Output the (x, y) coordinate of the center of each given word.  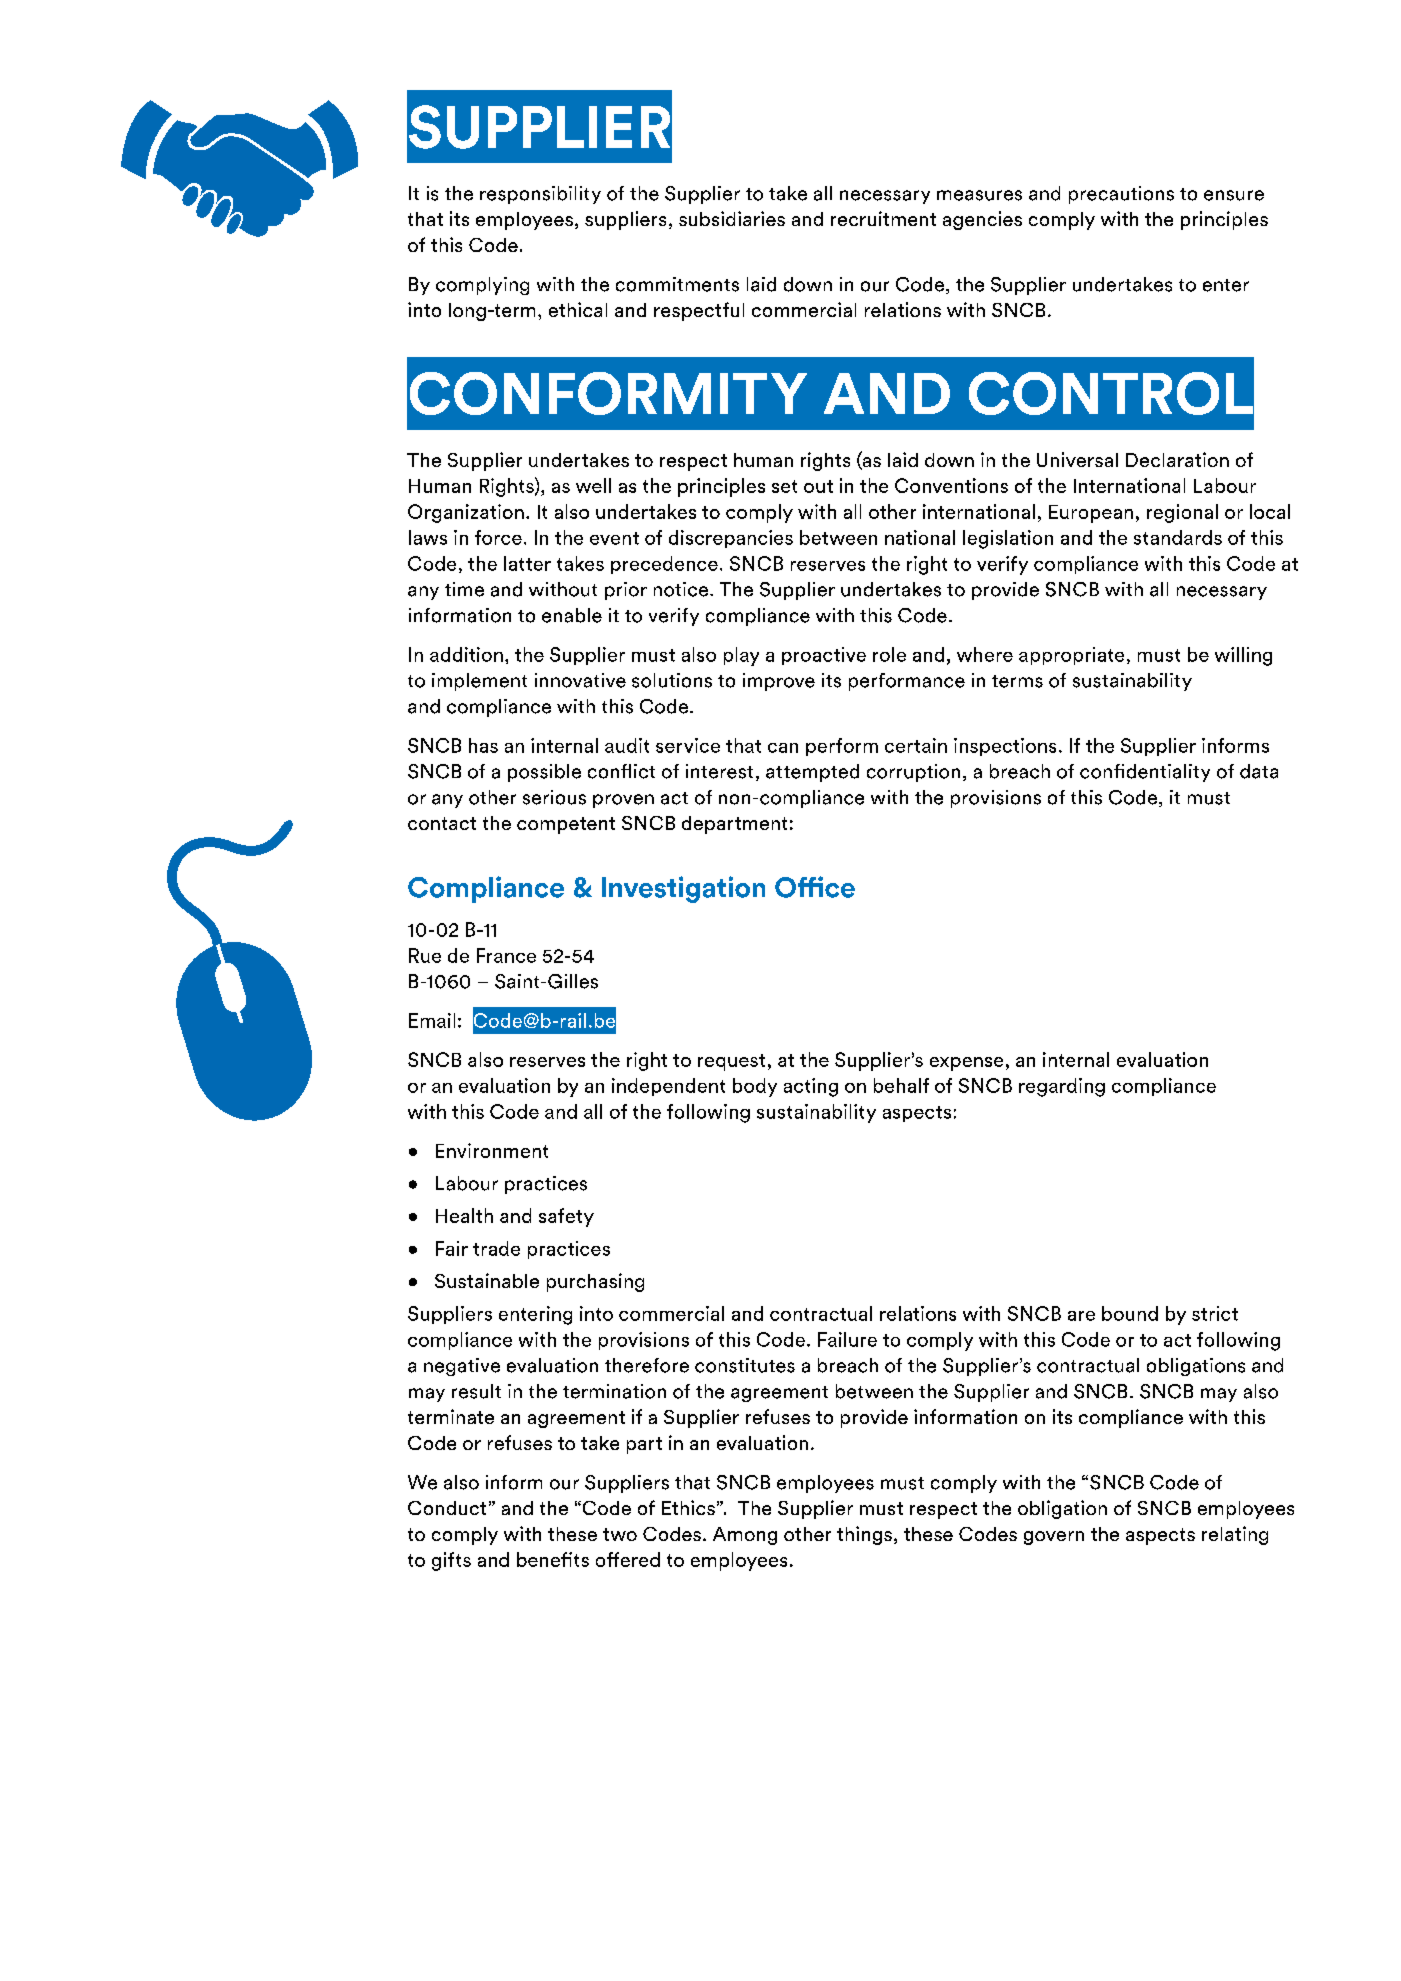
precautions (1121, 195)
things (864, 1535)
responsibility (540, 195)
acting (811, 1087)
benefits (553, 1559)
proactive (824, 656)
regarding (1062, 1087)
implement (479, 682)
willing (1243, 656)
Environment (492, 1150)
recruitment (883, 218)
